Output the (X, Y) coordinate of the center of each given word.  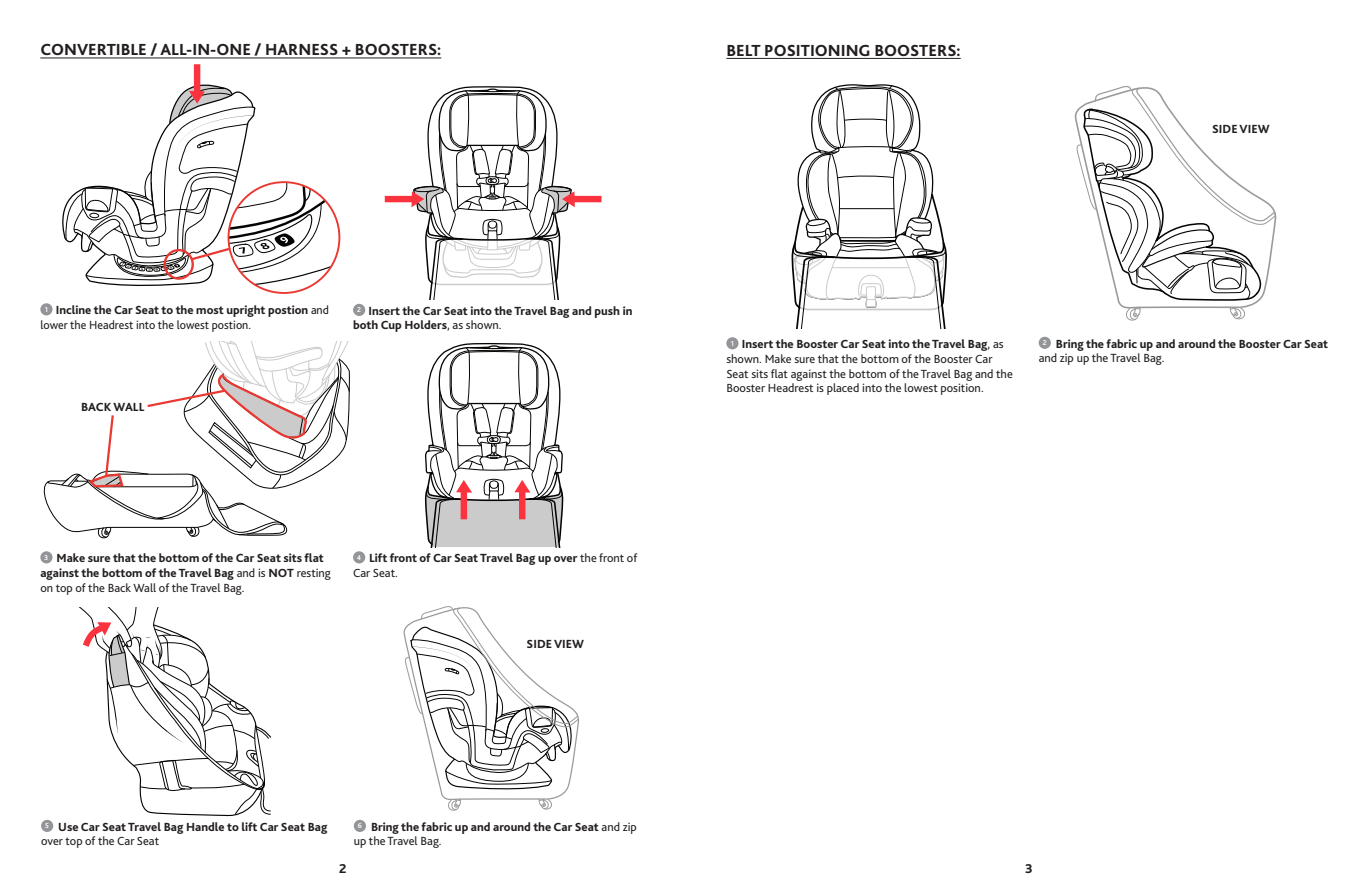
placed (843, 389)
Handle (205, 826)
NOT (281, 573)
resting (314, 574)
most (210, 310)
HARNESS (302, 51)
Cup (391, 326)
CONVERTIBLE (94, 51)
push (607, 312)
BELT (744, 50)
